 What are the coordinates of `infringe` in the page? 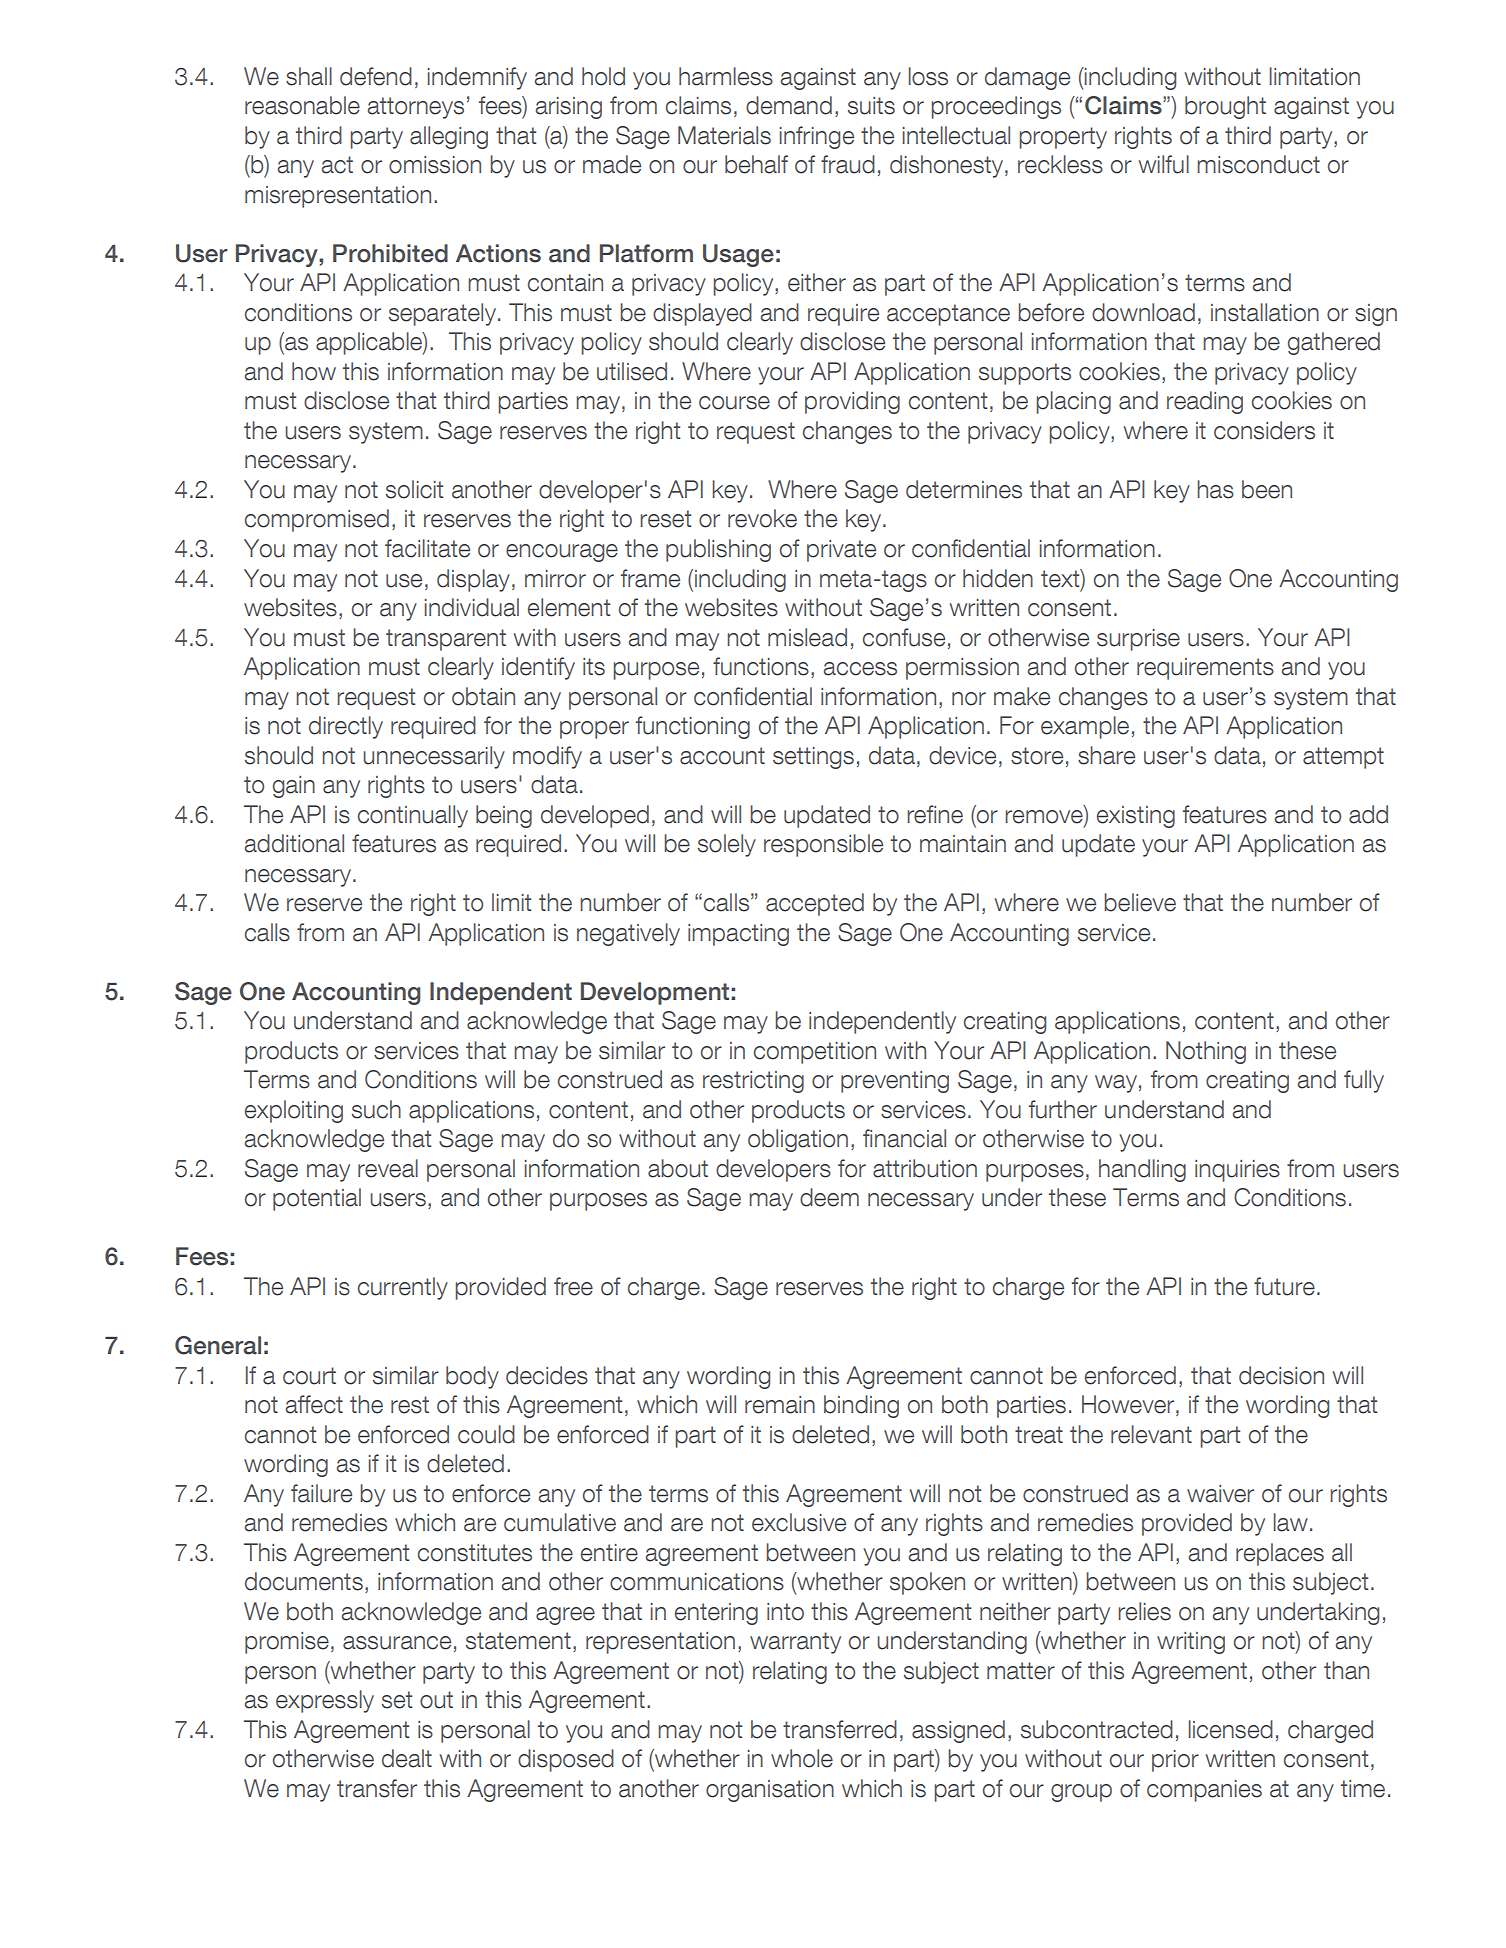 It's located at (817, 137).
